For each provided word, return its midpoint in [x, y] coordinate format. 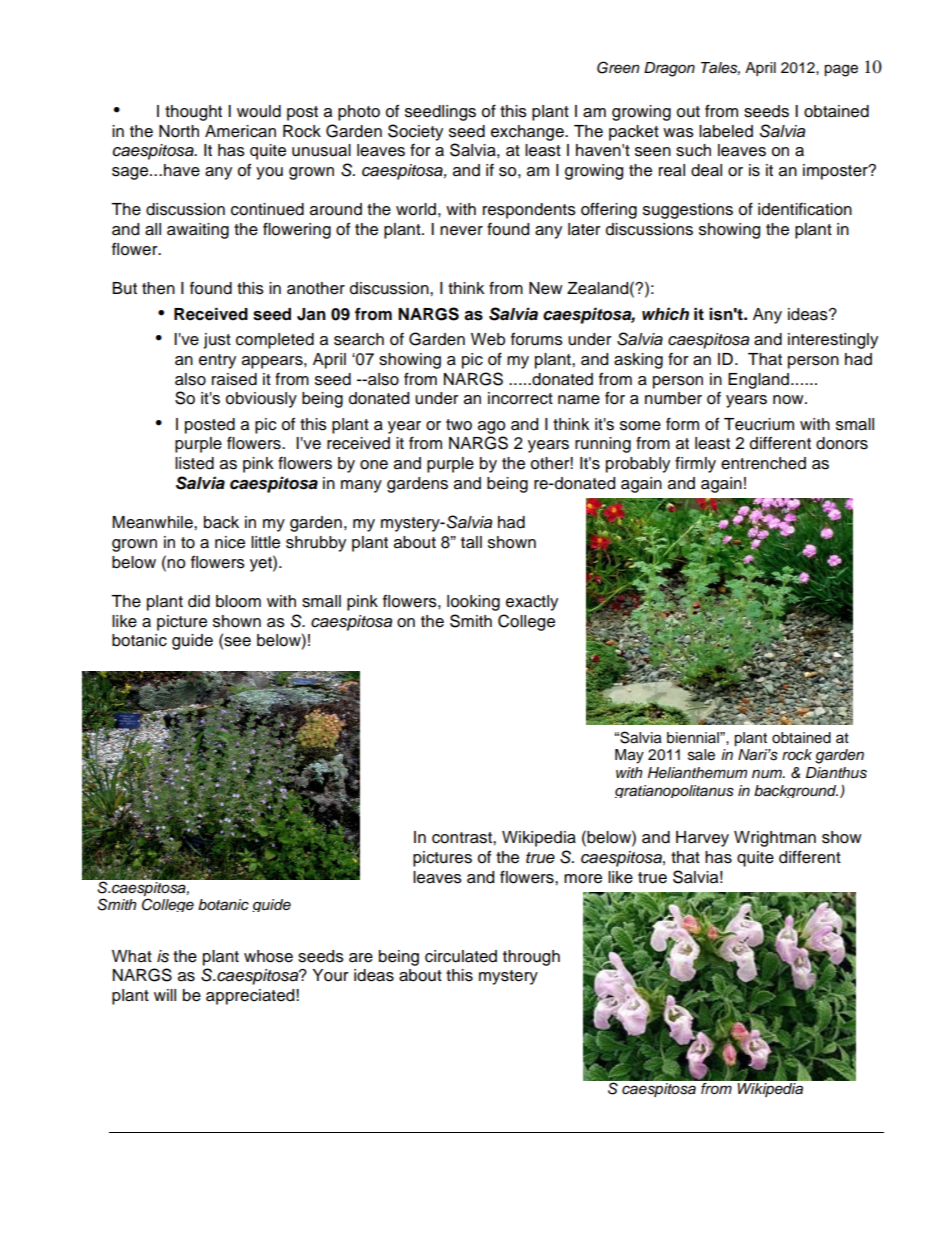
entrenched [763, 463]
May [629, 756]
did [199, 601]
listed [194, 463]
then [158, 288]
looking [473, 603]
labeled [726, 131]
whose [268, 956]
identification [805, 209]
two [459, 425]
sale [701, 755]
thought [193, 113]
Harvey [702, 839]
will [165, 995]
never [461, 231]
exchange [528, 133]
